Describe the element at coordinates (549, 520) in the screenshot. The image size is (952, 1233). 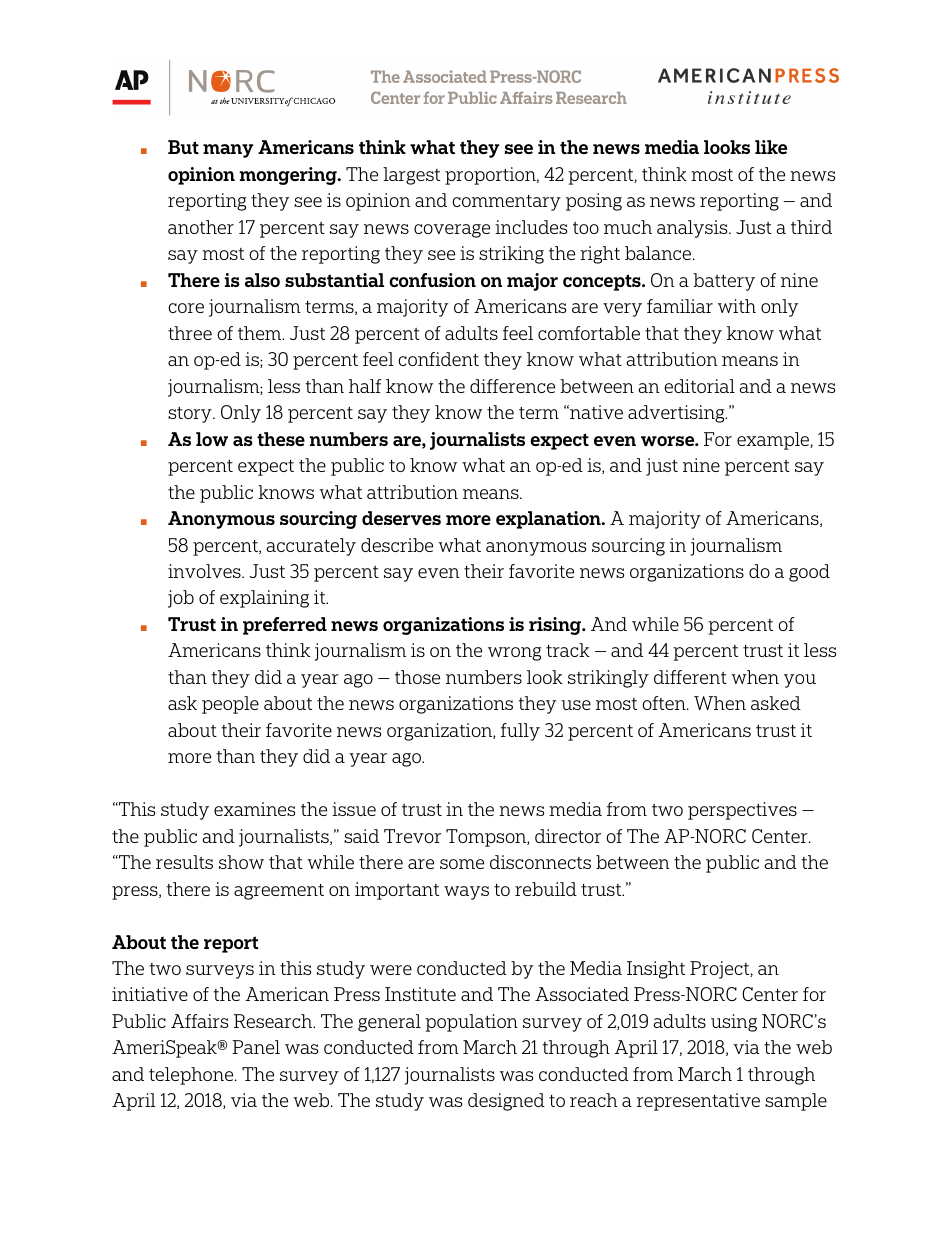
I see `explanation` at that location.
